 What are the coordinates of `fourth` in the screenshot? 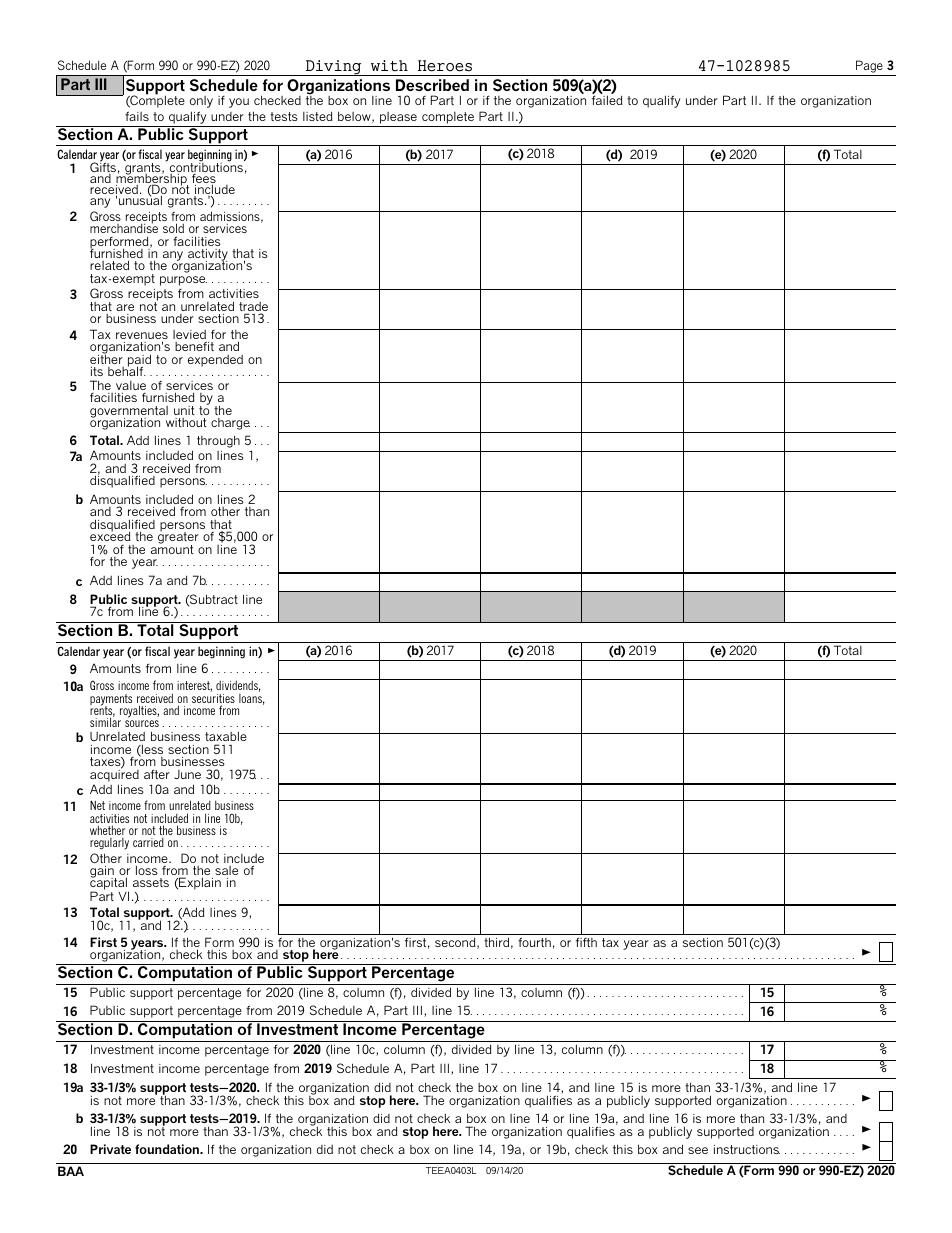 It's located at (534, 942).
